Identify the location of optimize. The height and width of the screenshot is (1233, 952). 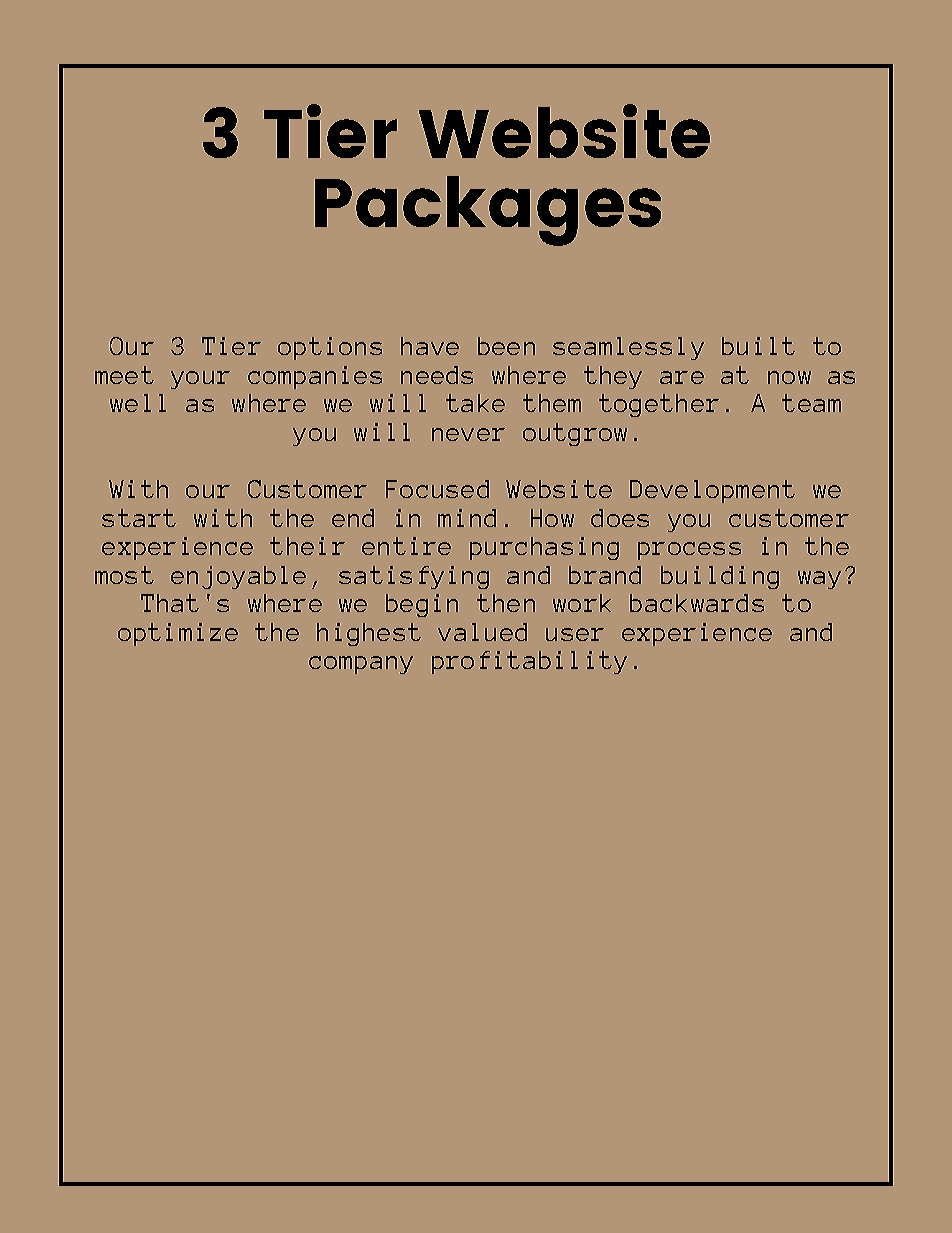
(178, 634).
